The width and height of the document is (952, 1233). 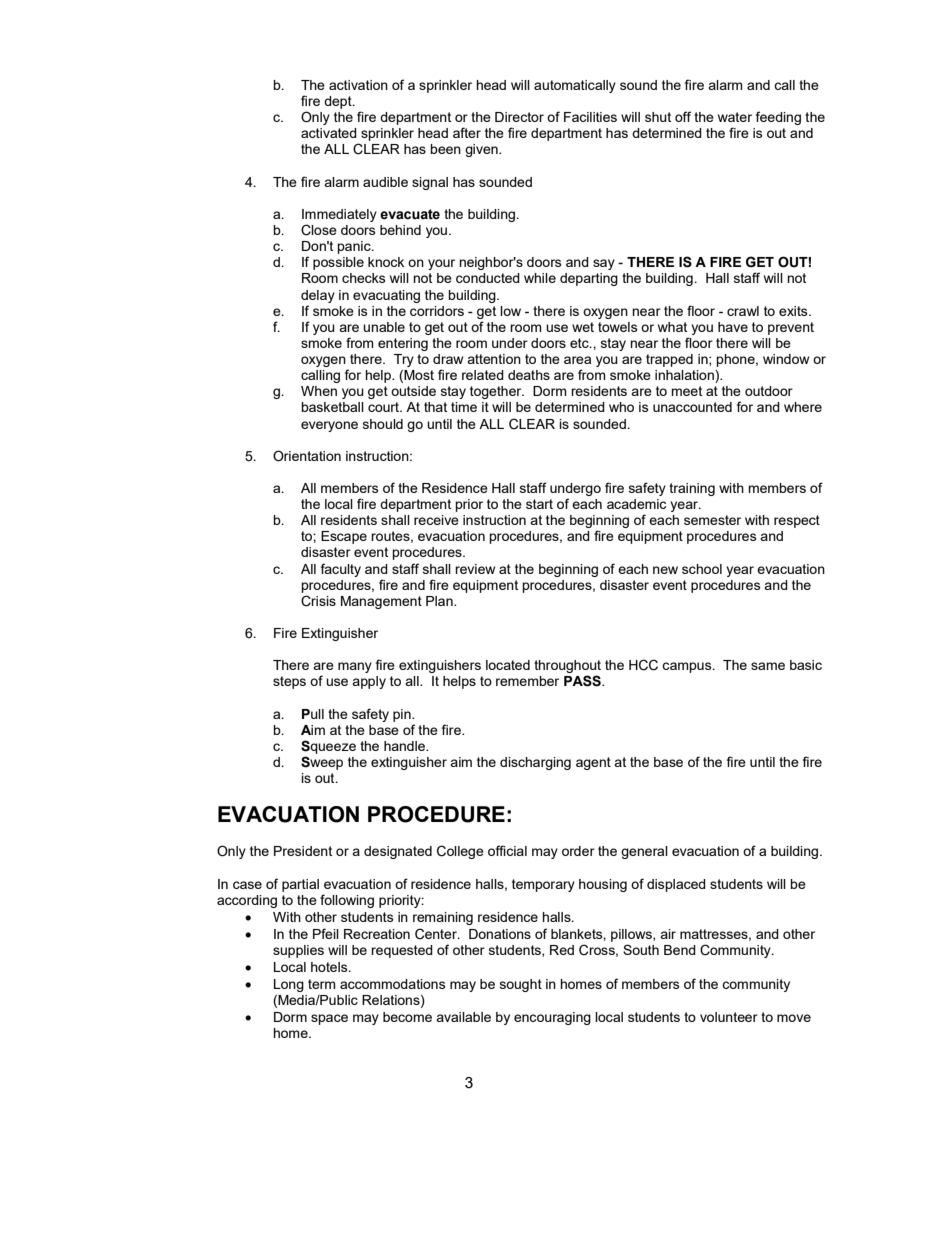 I want to click on Long, so click(x=289, y=985).
